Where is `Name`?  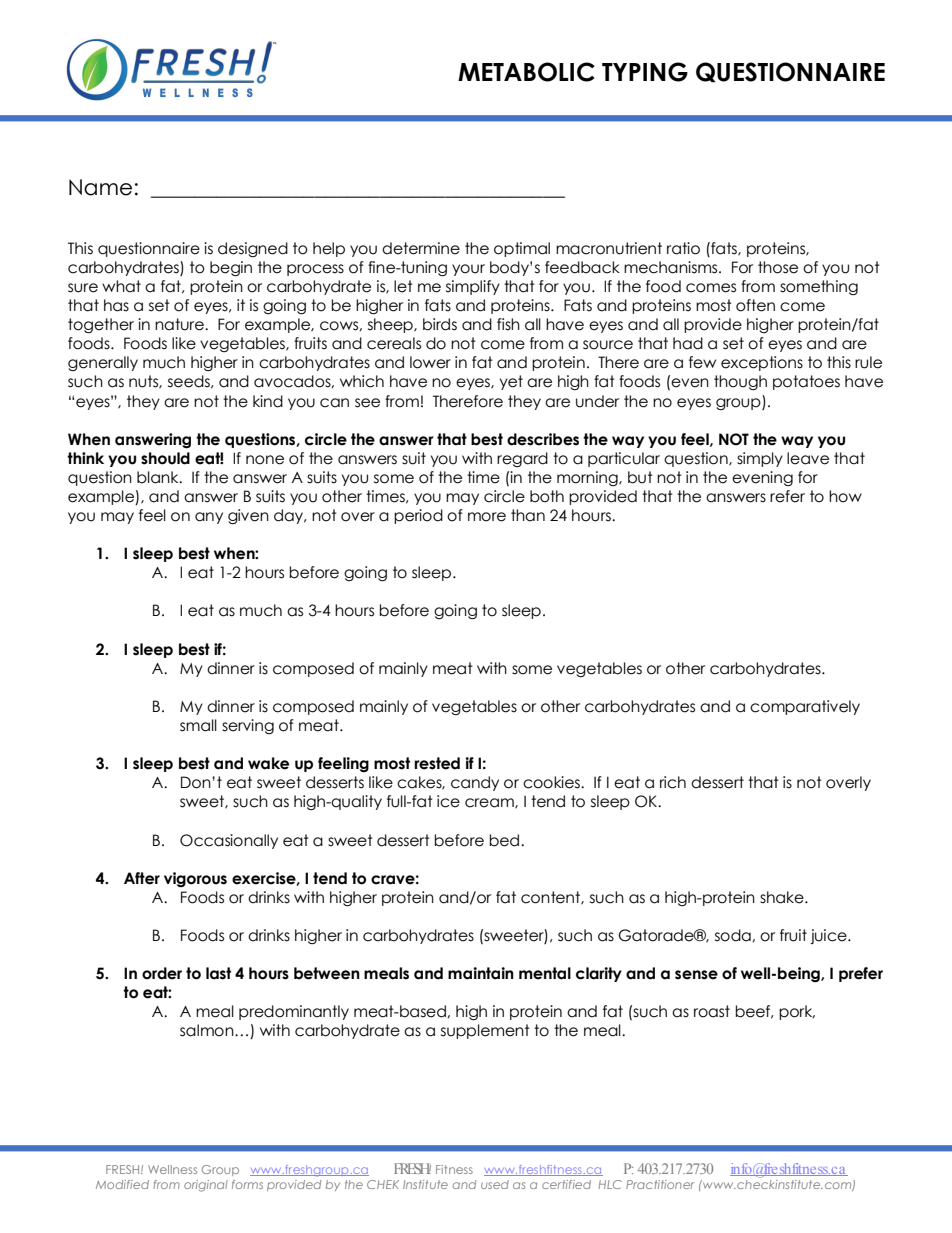 Name is located at coordinates (100, 187).
